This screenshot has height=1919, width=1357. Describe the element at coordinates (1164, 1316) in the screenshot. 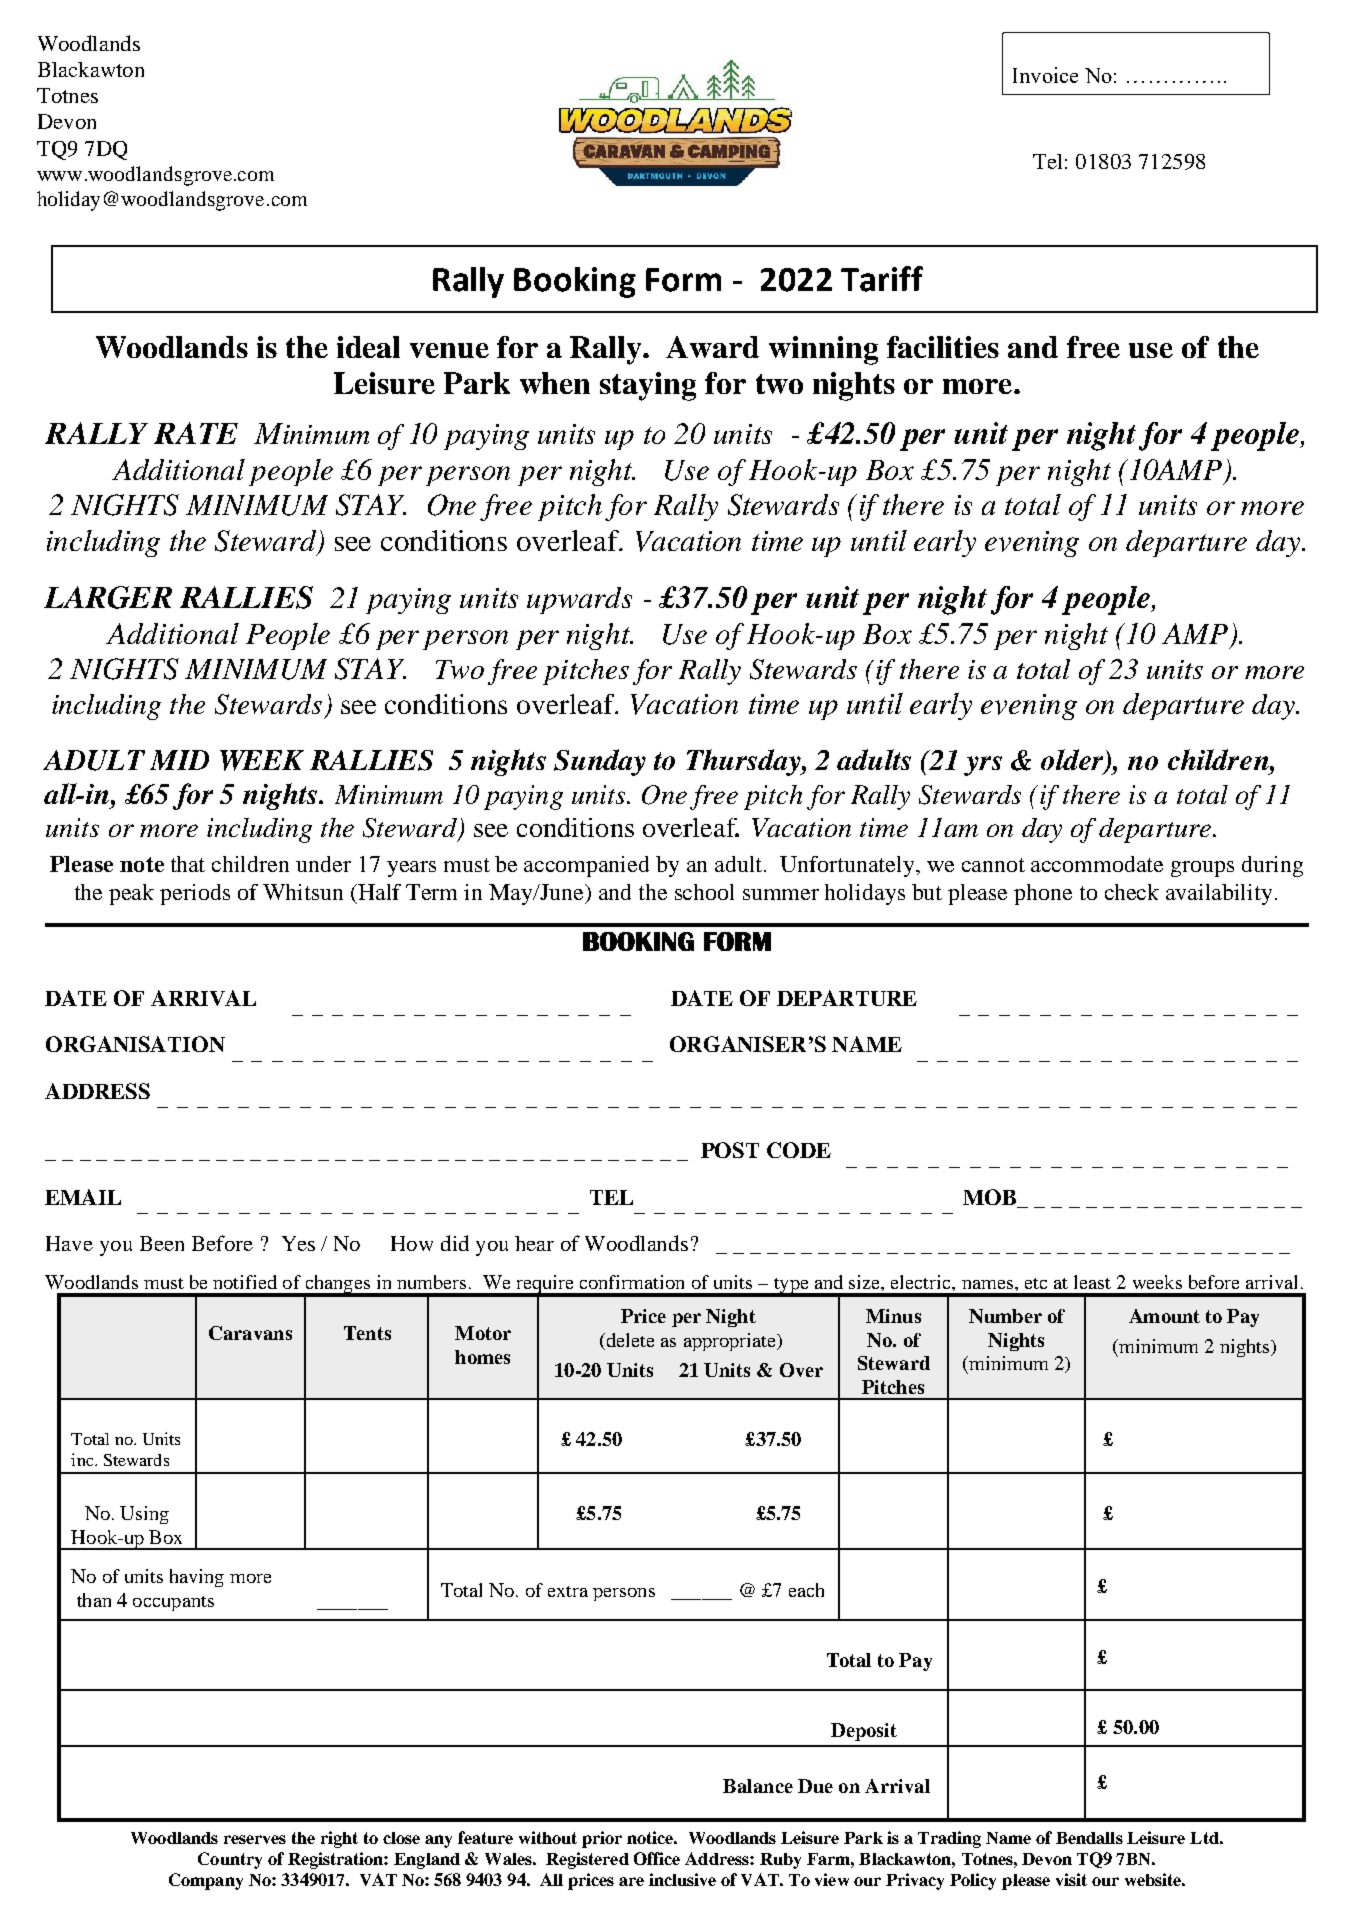

I see `Amount` at that location.
